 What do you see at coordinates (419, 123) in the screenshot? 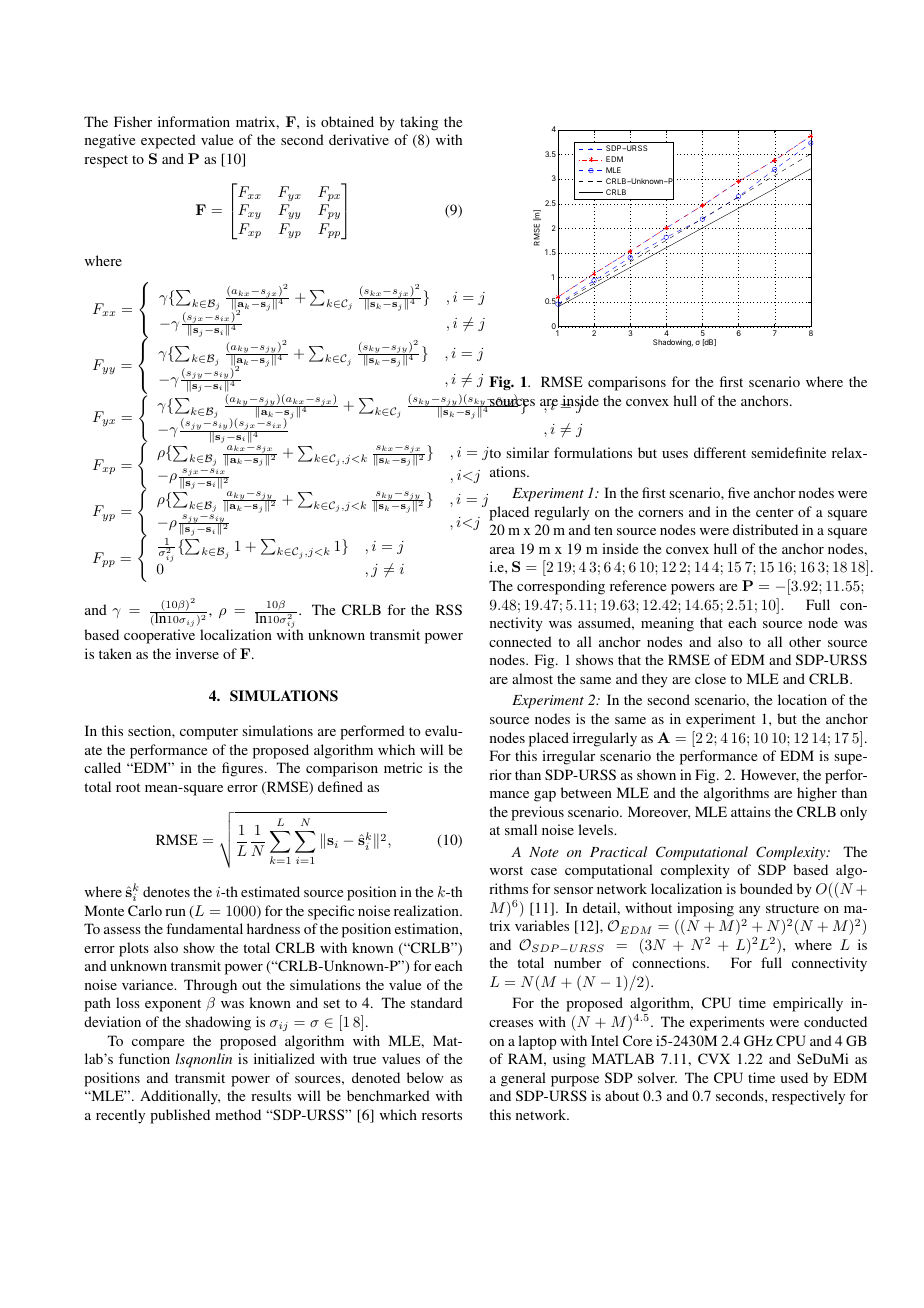
I see `taking` at bounding box center [419, 123].
